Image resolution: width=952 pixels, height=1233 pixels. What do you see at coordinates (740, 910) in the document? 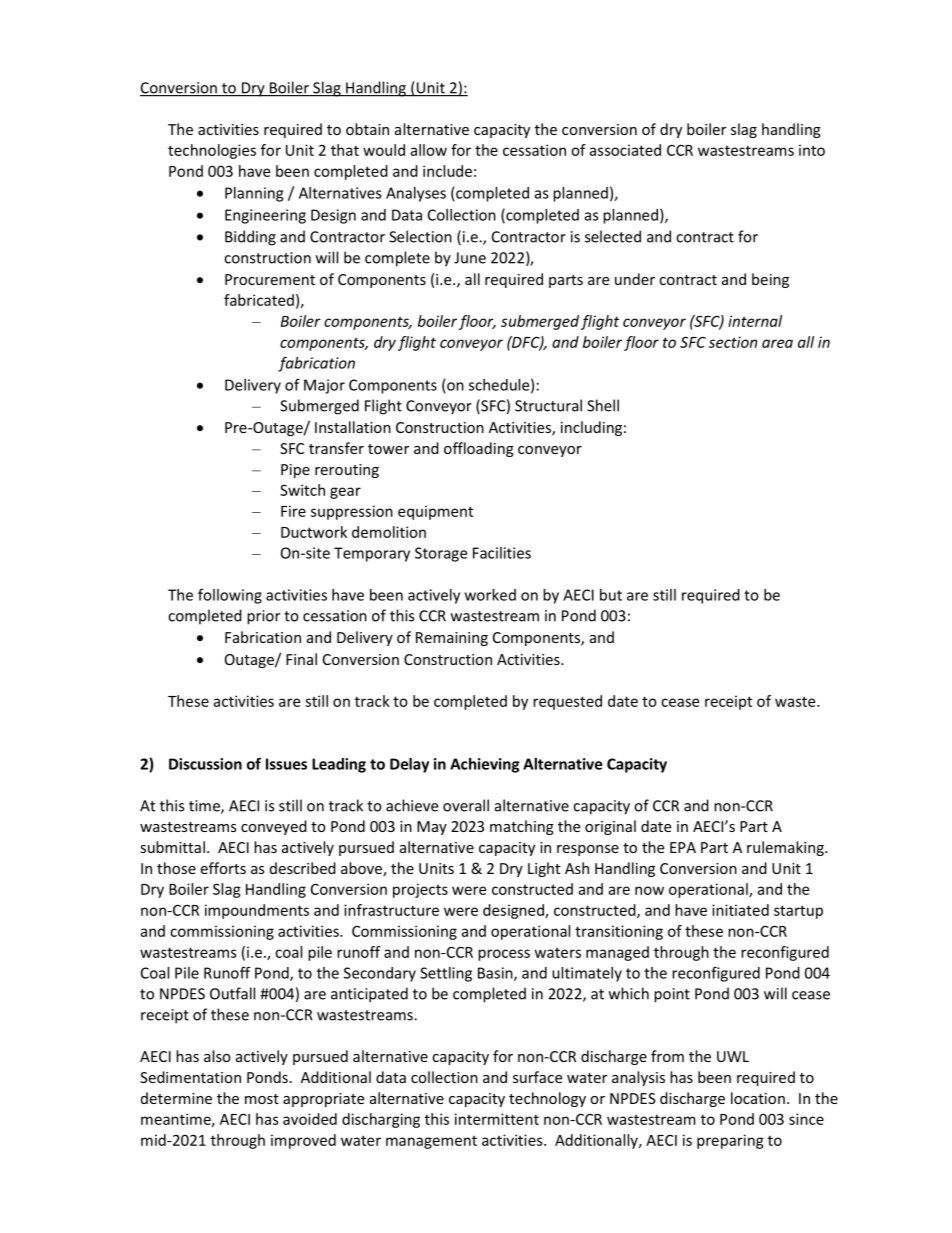
I see `initiated` at bounding box center [740, 910].
